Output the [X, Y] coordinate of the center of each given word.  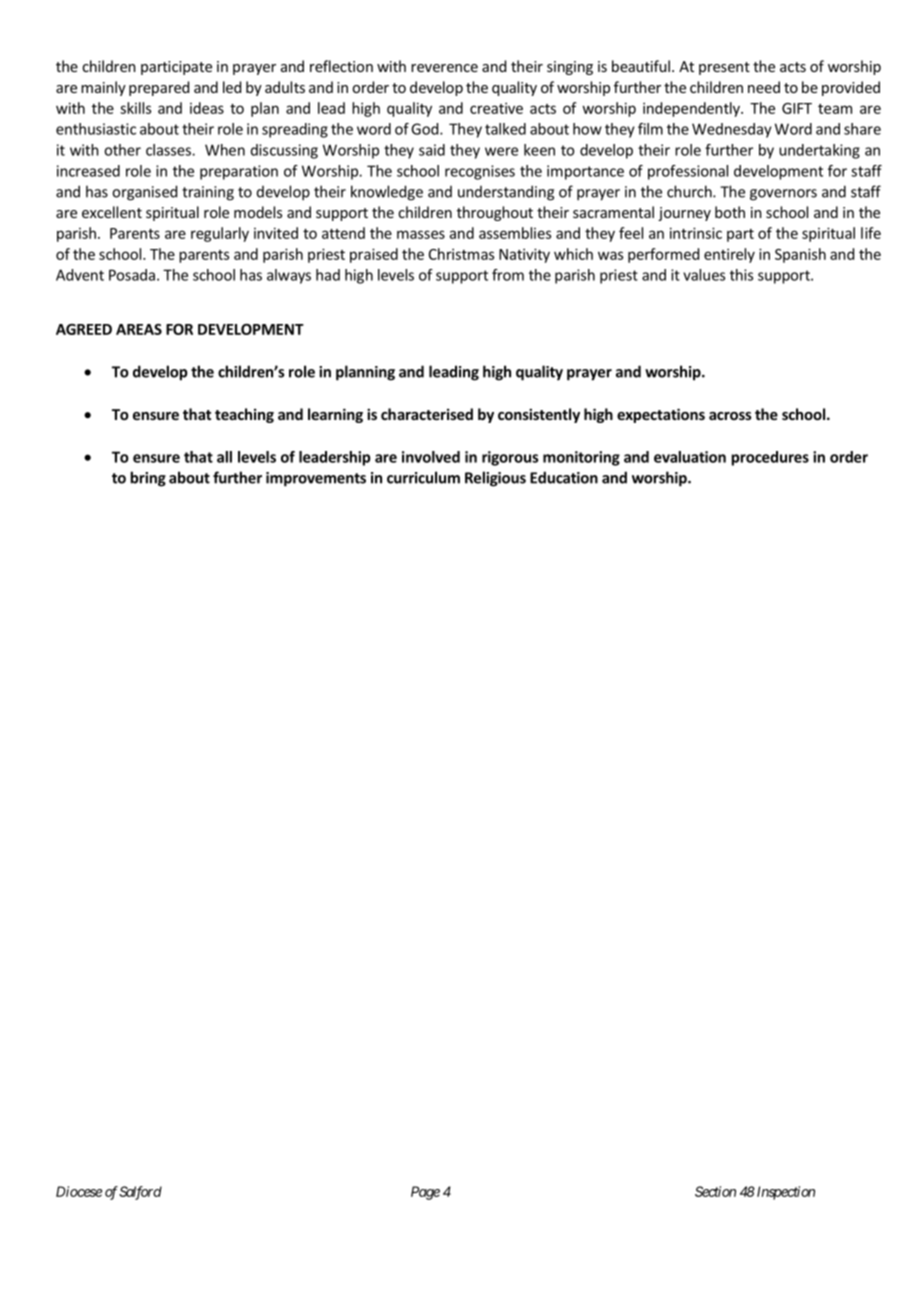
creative [496, 108]
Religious [495, 479]
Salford [140, 1193]
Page [425, 1193]
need [764, 87]
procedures [770, 458]
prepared [159, 88]
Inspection [784, 1193]
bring [148, 479]
